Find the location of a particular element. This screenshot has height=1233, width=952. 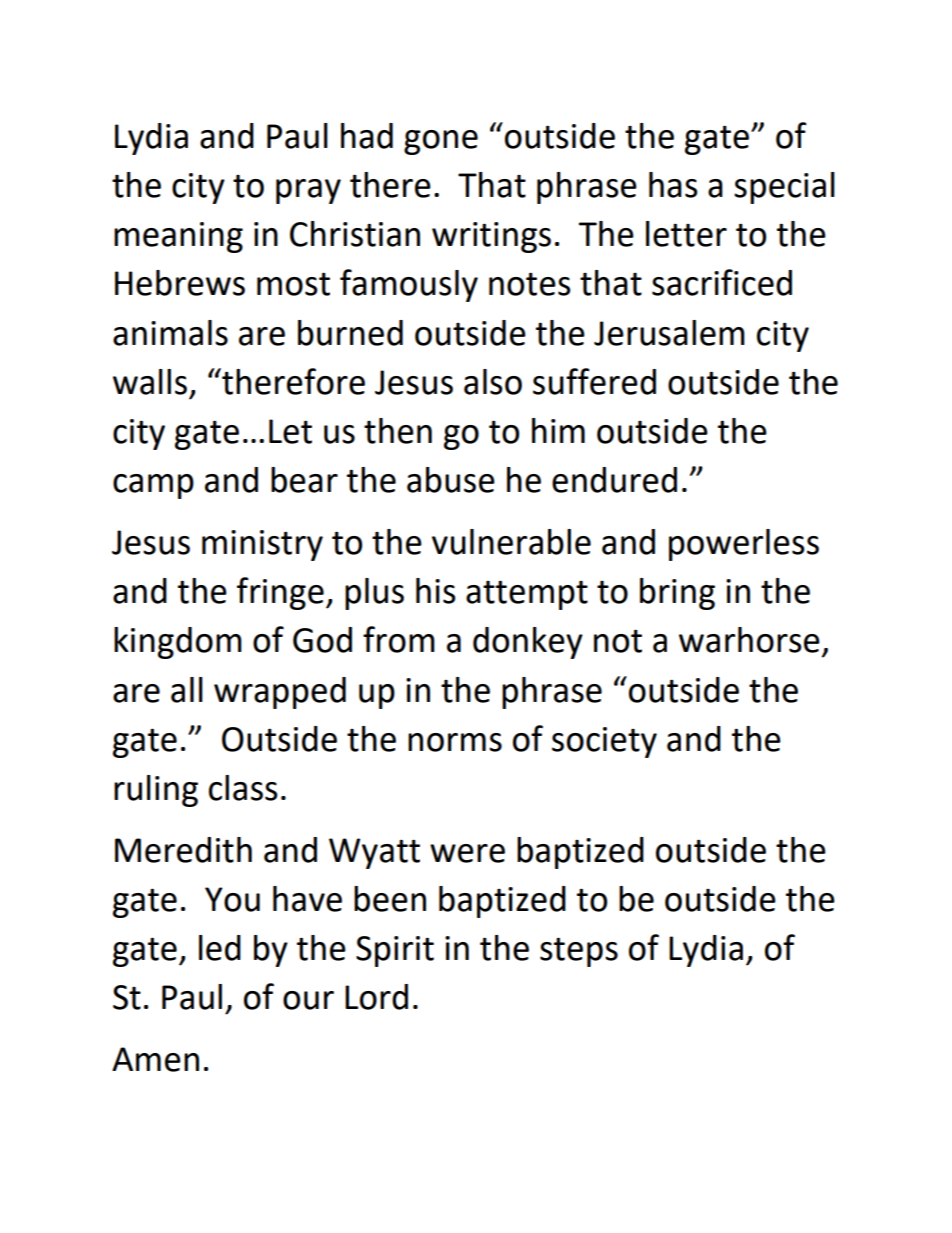

pray is located at coordinates (308, 191).
